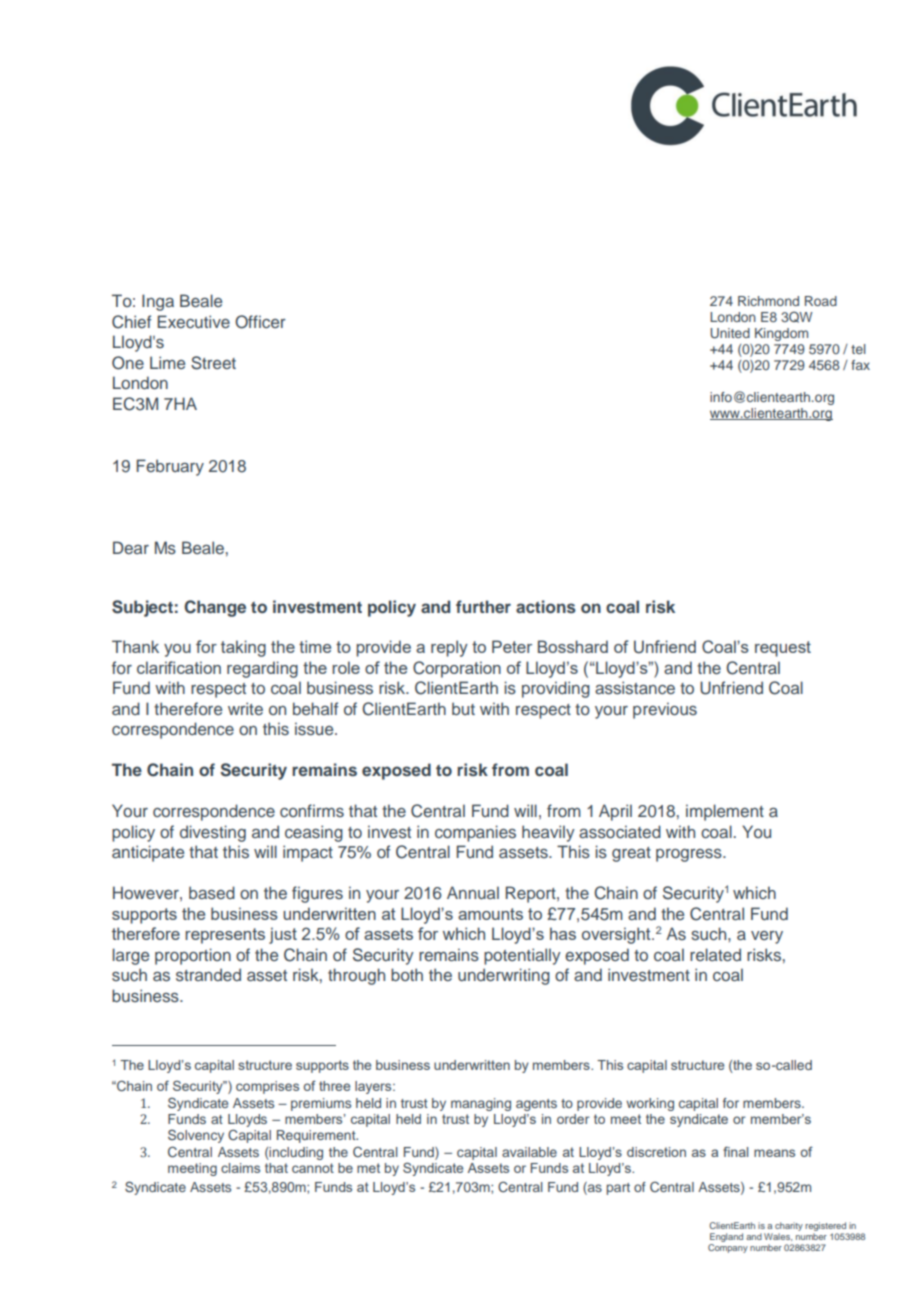 This screenshot has width=924, height=1308. What do you see at coordinates (529, 1152) in the screenshot?
I see `available` at bounding box center [529, 1152].
